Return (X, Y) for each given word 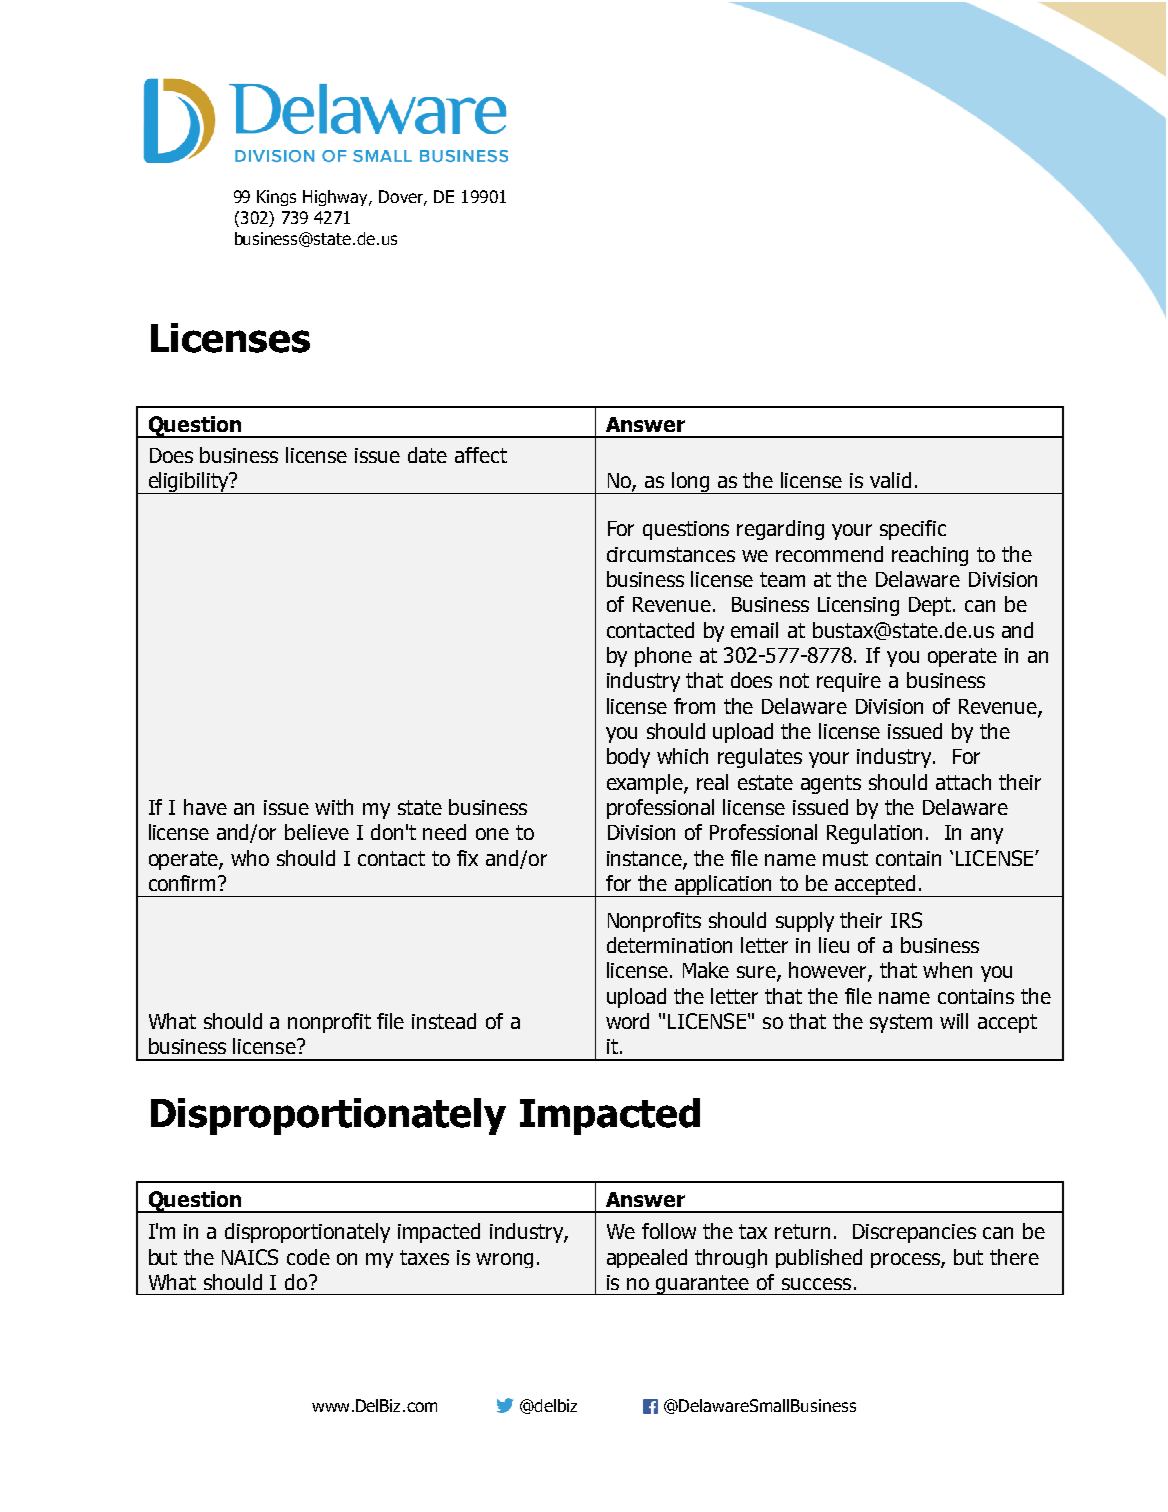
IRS (906, 920)
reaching (930, 556)
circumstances (671, 554)
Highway (336, 198)
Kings (276, 198)
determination (669, 945)
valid (890, 480)
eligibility (188, 483)
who (250, 858)
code (308, 1257)
